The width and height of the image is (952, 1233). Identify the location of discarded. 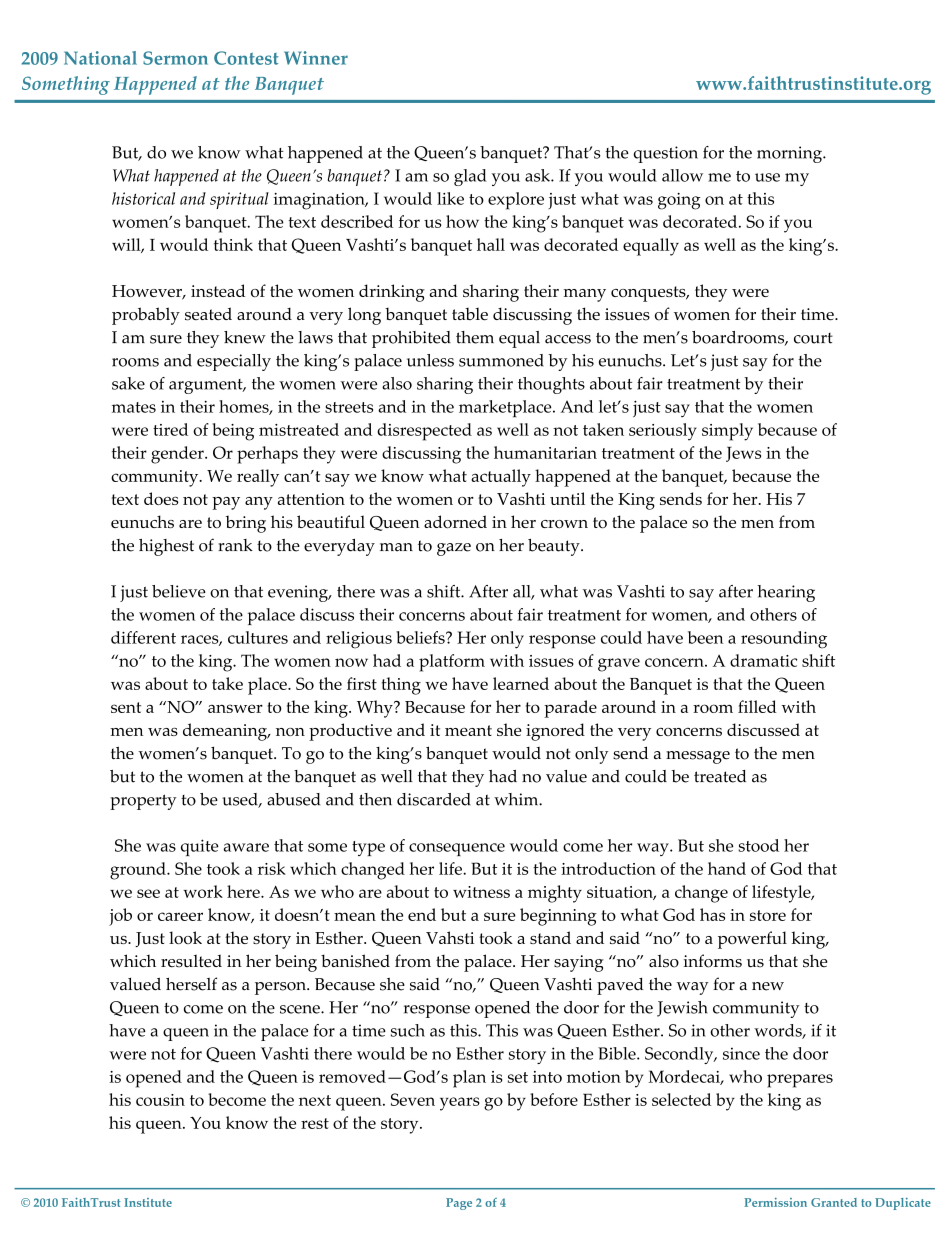
(434, 799).
